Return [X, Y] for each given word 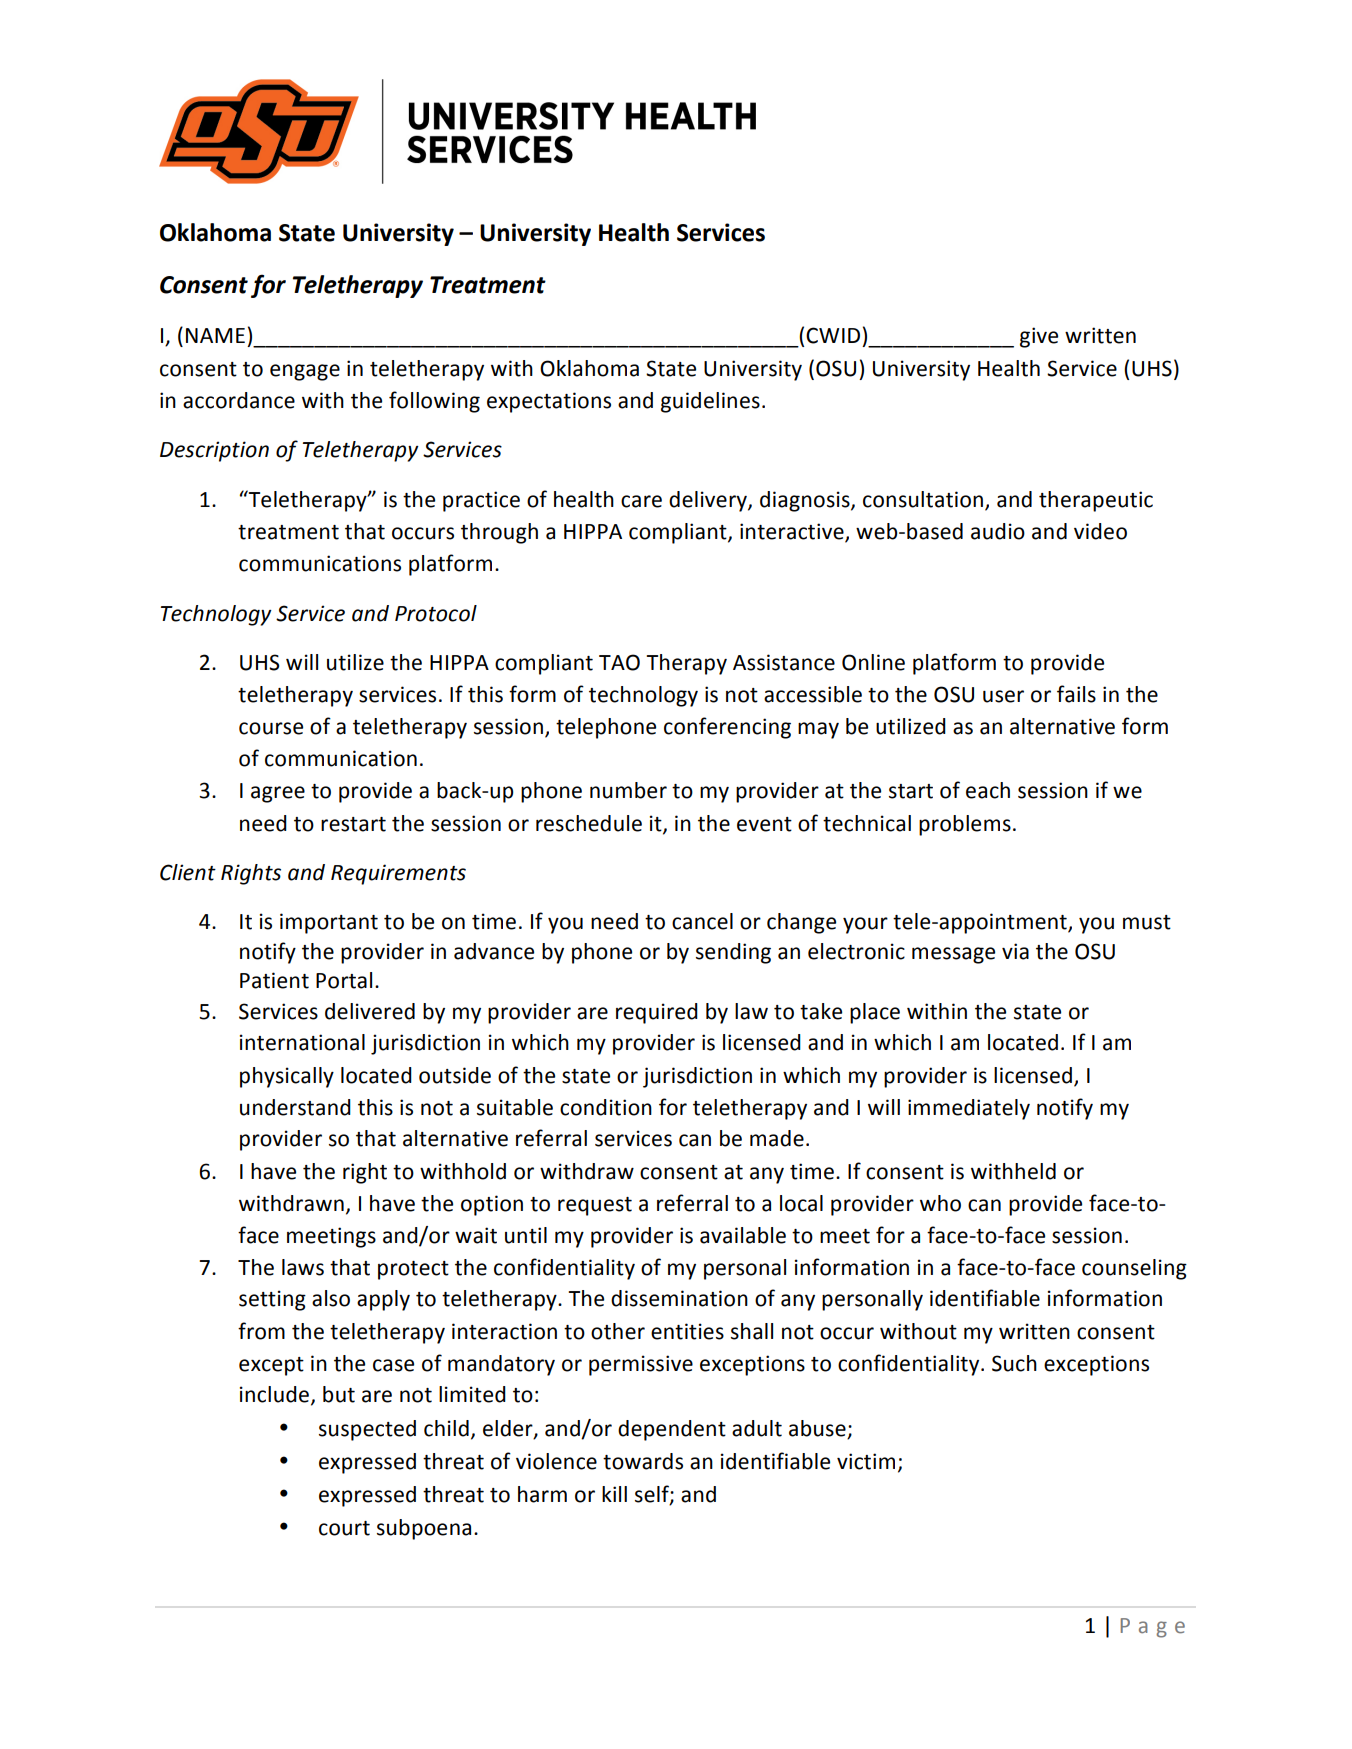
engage [305, 372]
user [1003, 696]
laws [303, 1267]
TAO [619, 662]
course [271, 728]
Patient [274, 980]
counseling [1134, 1269]
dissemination [679, 1298]
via [1015, 951]
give [1039, 337]
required [657, 1013]
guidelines [710, 402]
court [344, 1528]
